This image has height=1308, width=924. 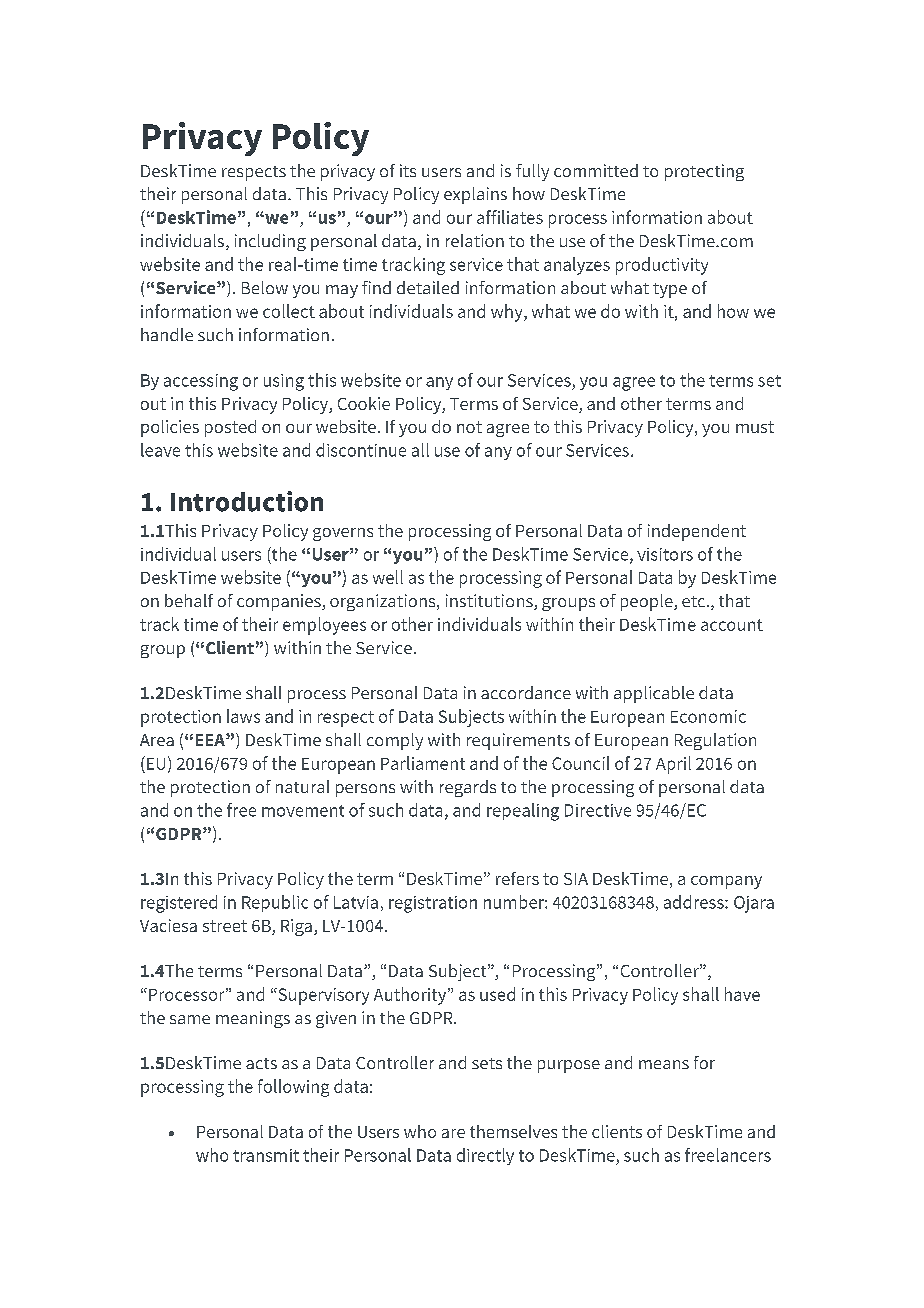 What do you see at coordinates (266, 1155) in the image?
I see `transmit` at bounding box center [266, 1155].
